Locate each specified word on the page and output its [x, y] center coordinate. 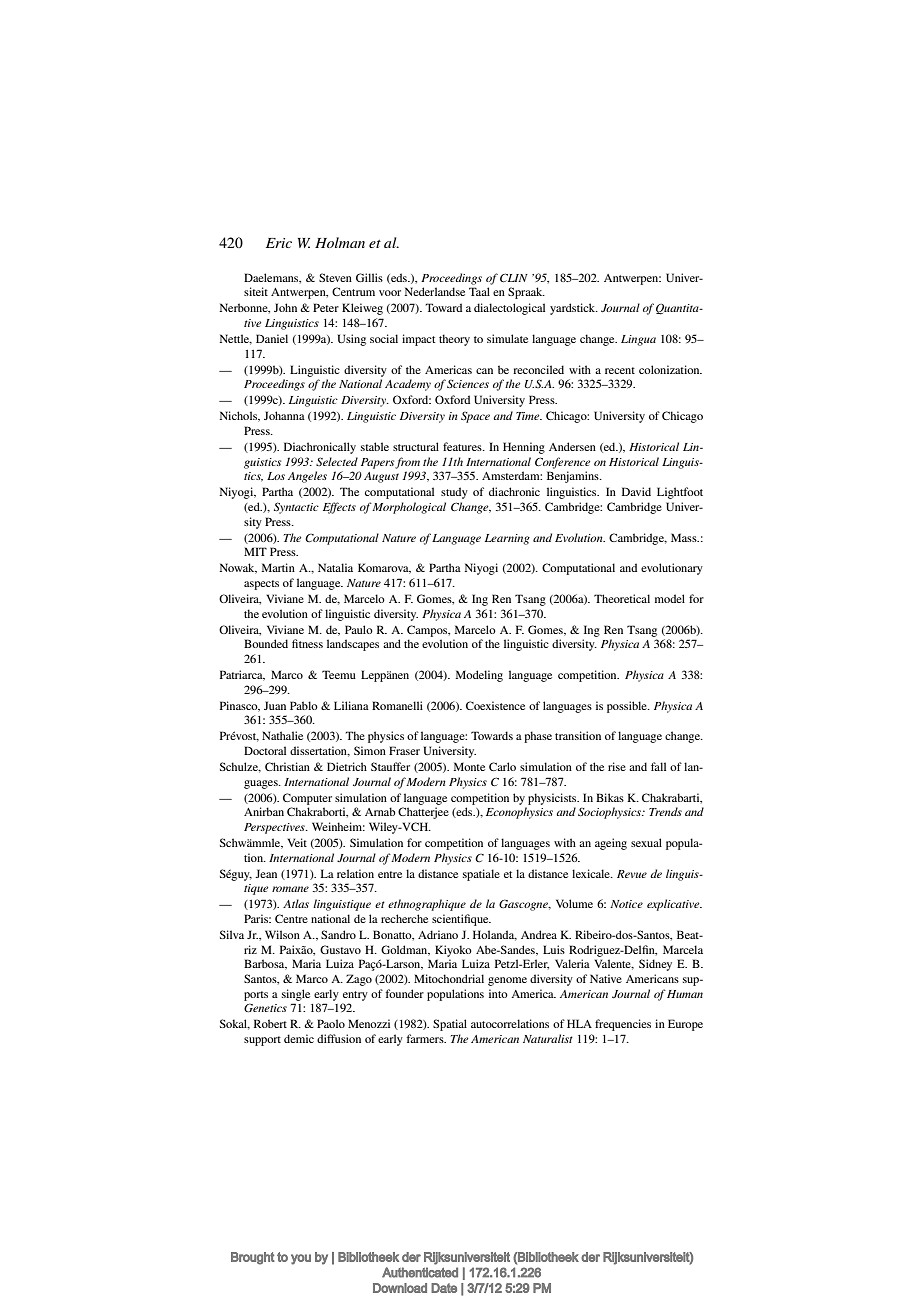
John [285, 307]
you [301, 1259]
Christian [287, 766]
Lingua [638, 340]
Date [444, 1288]
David [636, 491]
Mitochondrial [449, 978]
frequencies [623, 1025]
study [454, 493]
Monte [469, 766]
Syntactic [296, 508]
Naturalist [548, 1038]
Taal [479, 291]
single [296, 995]
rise [617, 766]
